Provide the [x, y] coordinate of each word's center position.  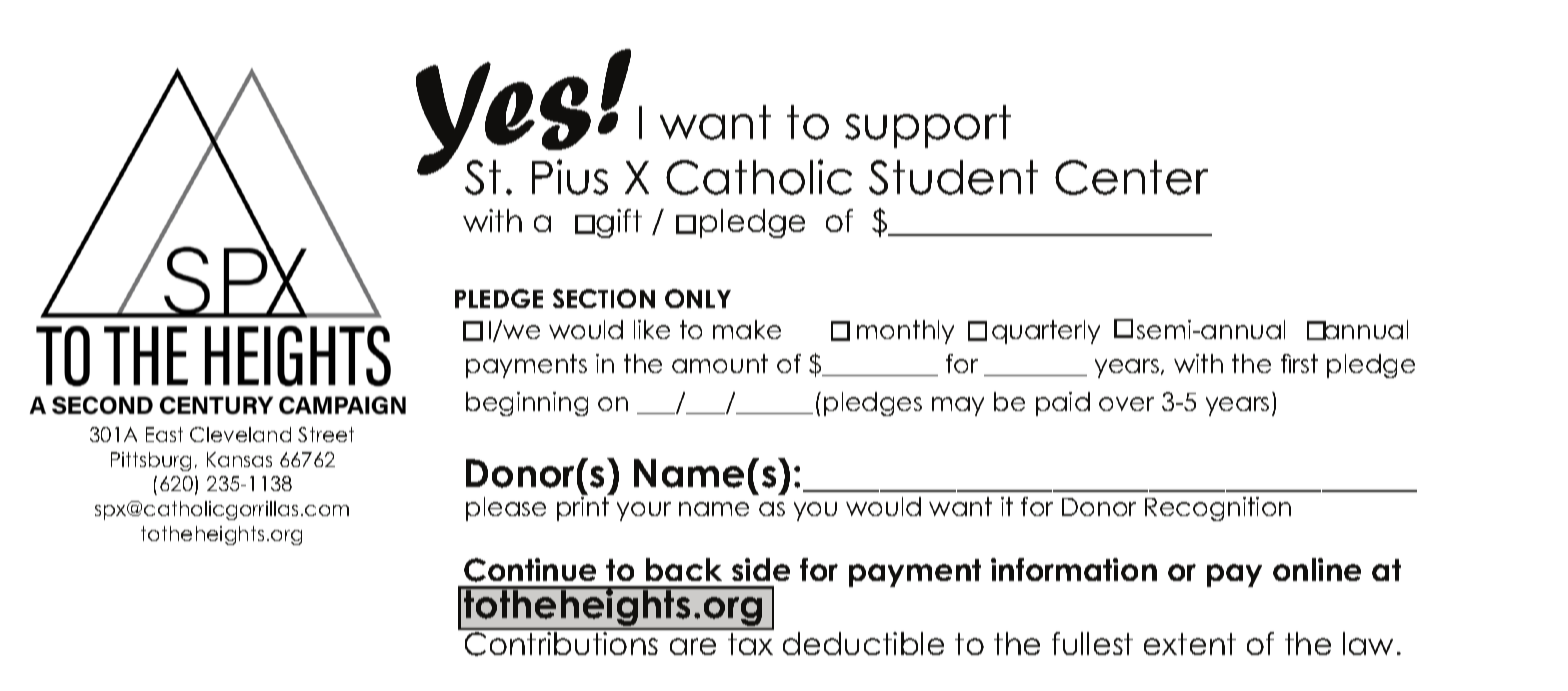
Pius [570, 177]
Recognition [1218, 509]
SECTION [604, 298]
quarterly [1046, 332]
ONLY [698, 298]
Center [1131, 177]
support [928, 126]
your [644, 511]
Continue [530, 570]
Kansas [239, 459]
